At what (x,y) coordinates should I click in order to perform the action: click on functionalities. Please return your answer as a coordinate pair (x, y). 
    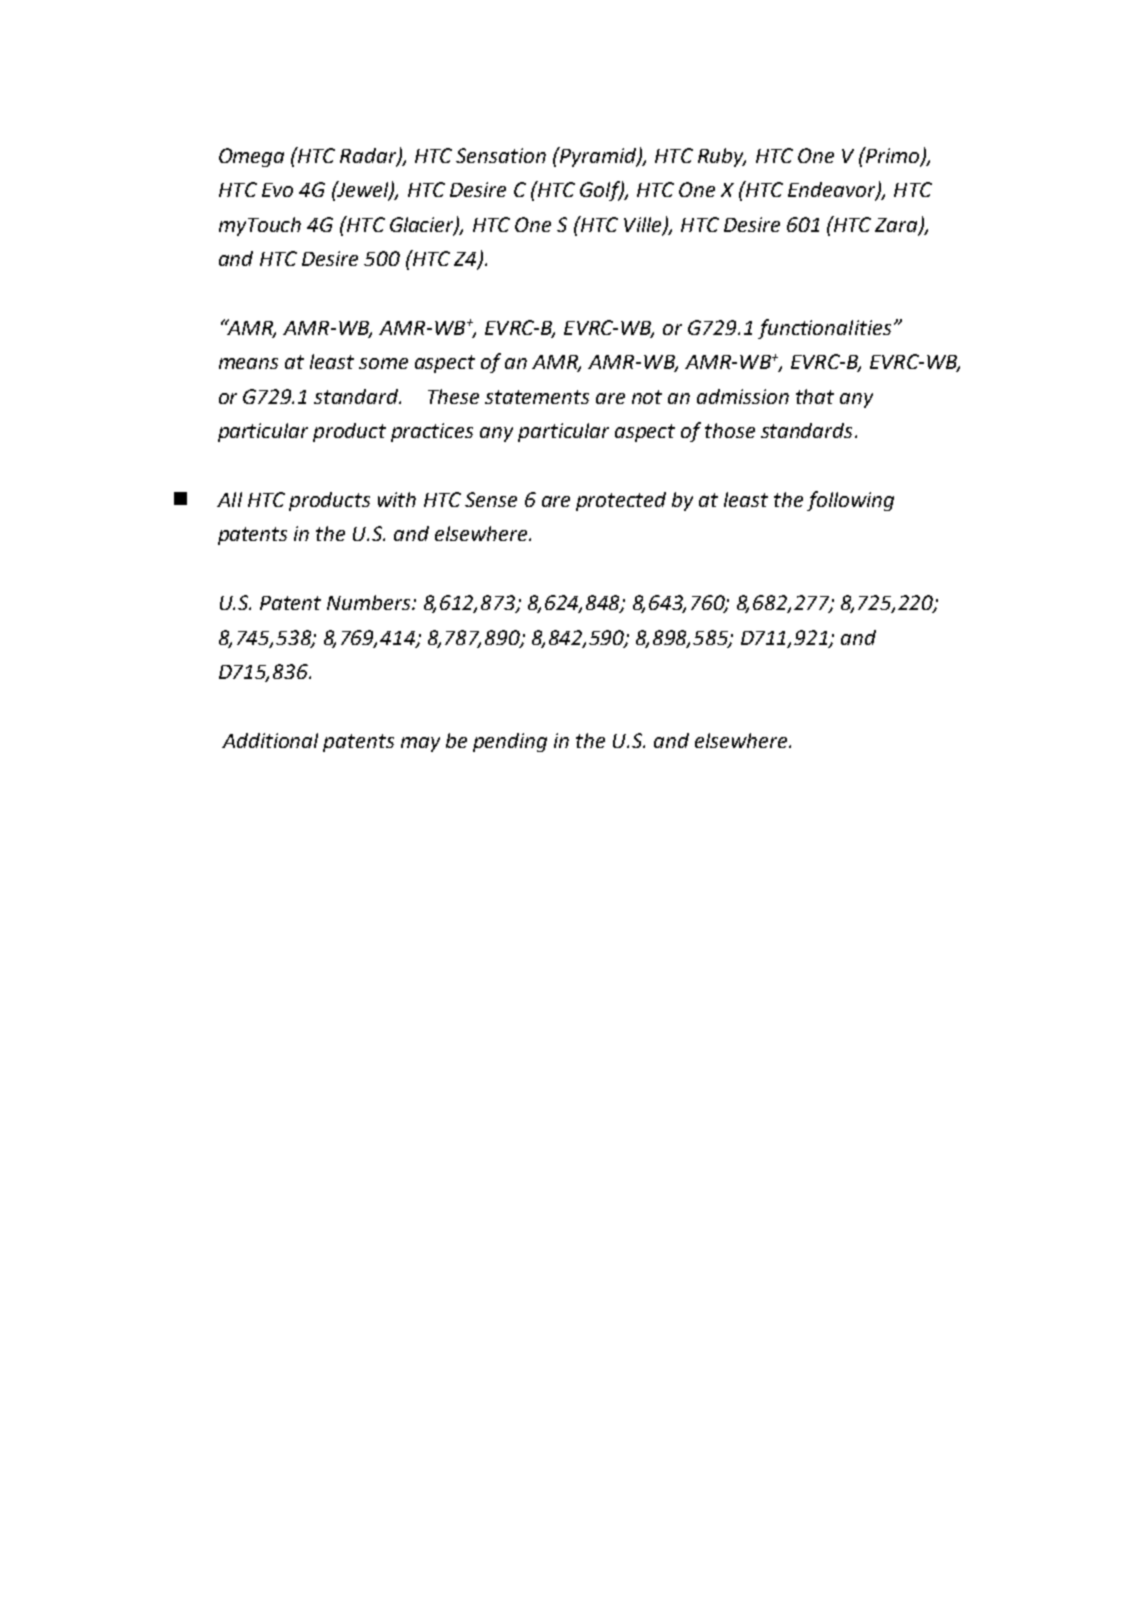
    Looking at the image, I should click on (824, 329).
